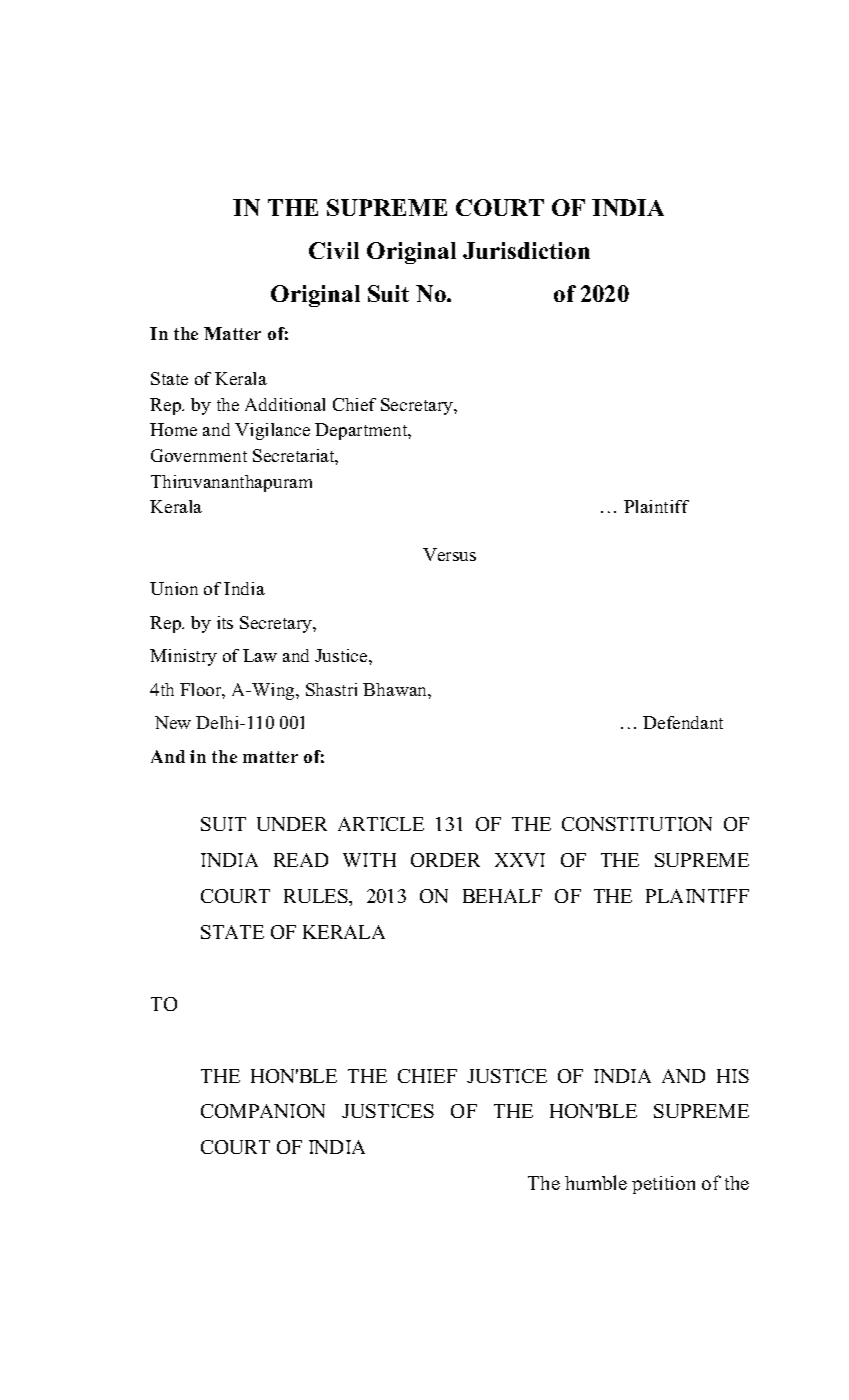 This page has height=1400, width=849. Describe the element at coordinates (449, 554) in the page. I see `Versus` at that location.
